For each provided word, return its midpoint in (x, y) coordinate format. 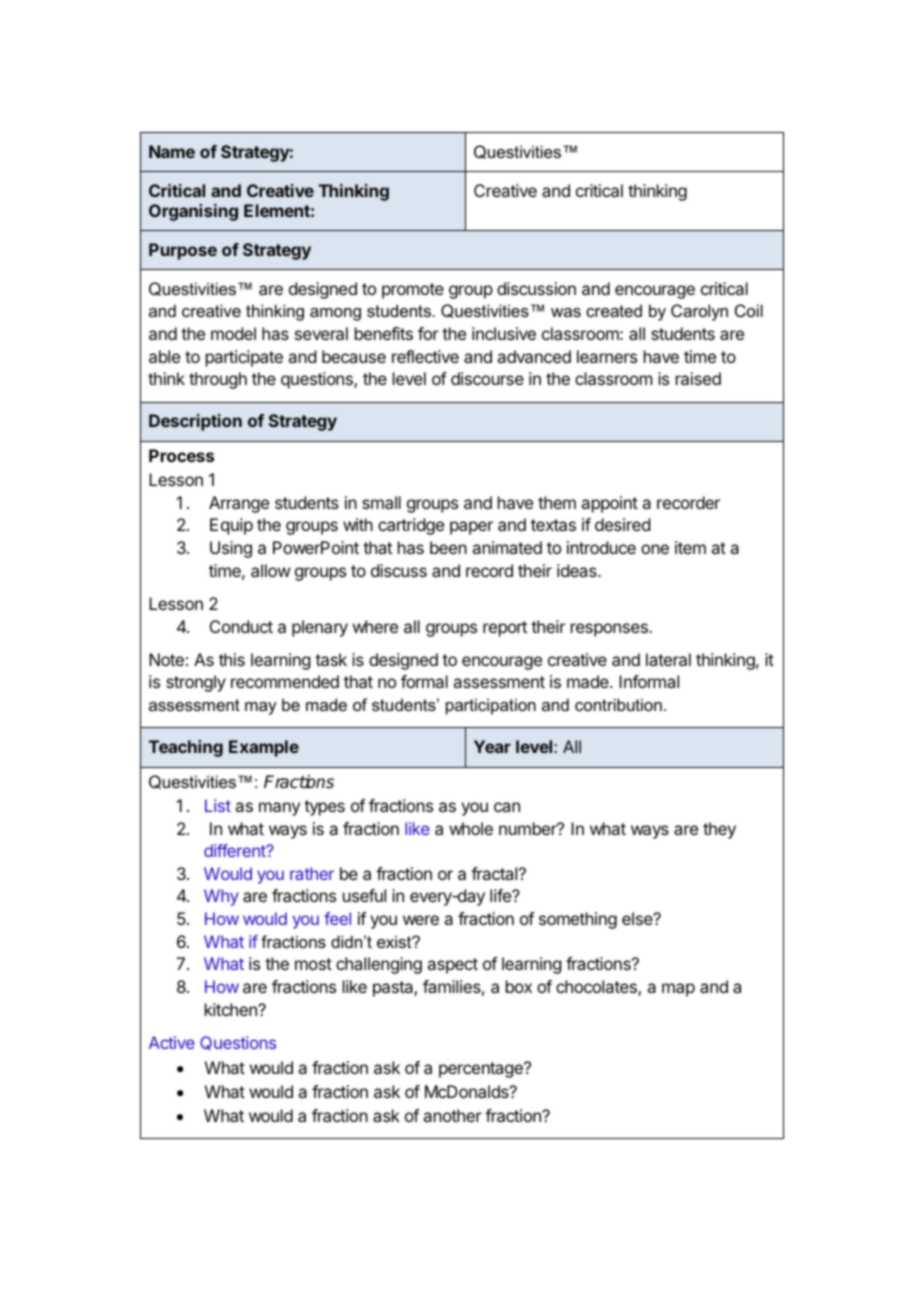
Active (172, 1042)
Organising (193, 212)
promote (413, 291)
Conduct (241, 626)
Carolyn (699, 312)
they (719, 830)
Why (221, 897)
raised (698, 378)
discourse (487, 378)
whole (471, 828)
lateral (668, 659)
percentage (482, 1070)
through (218, 380)
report (505, 629)
